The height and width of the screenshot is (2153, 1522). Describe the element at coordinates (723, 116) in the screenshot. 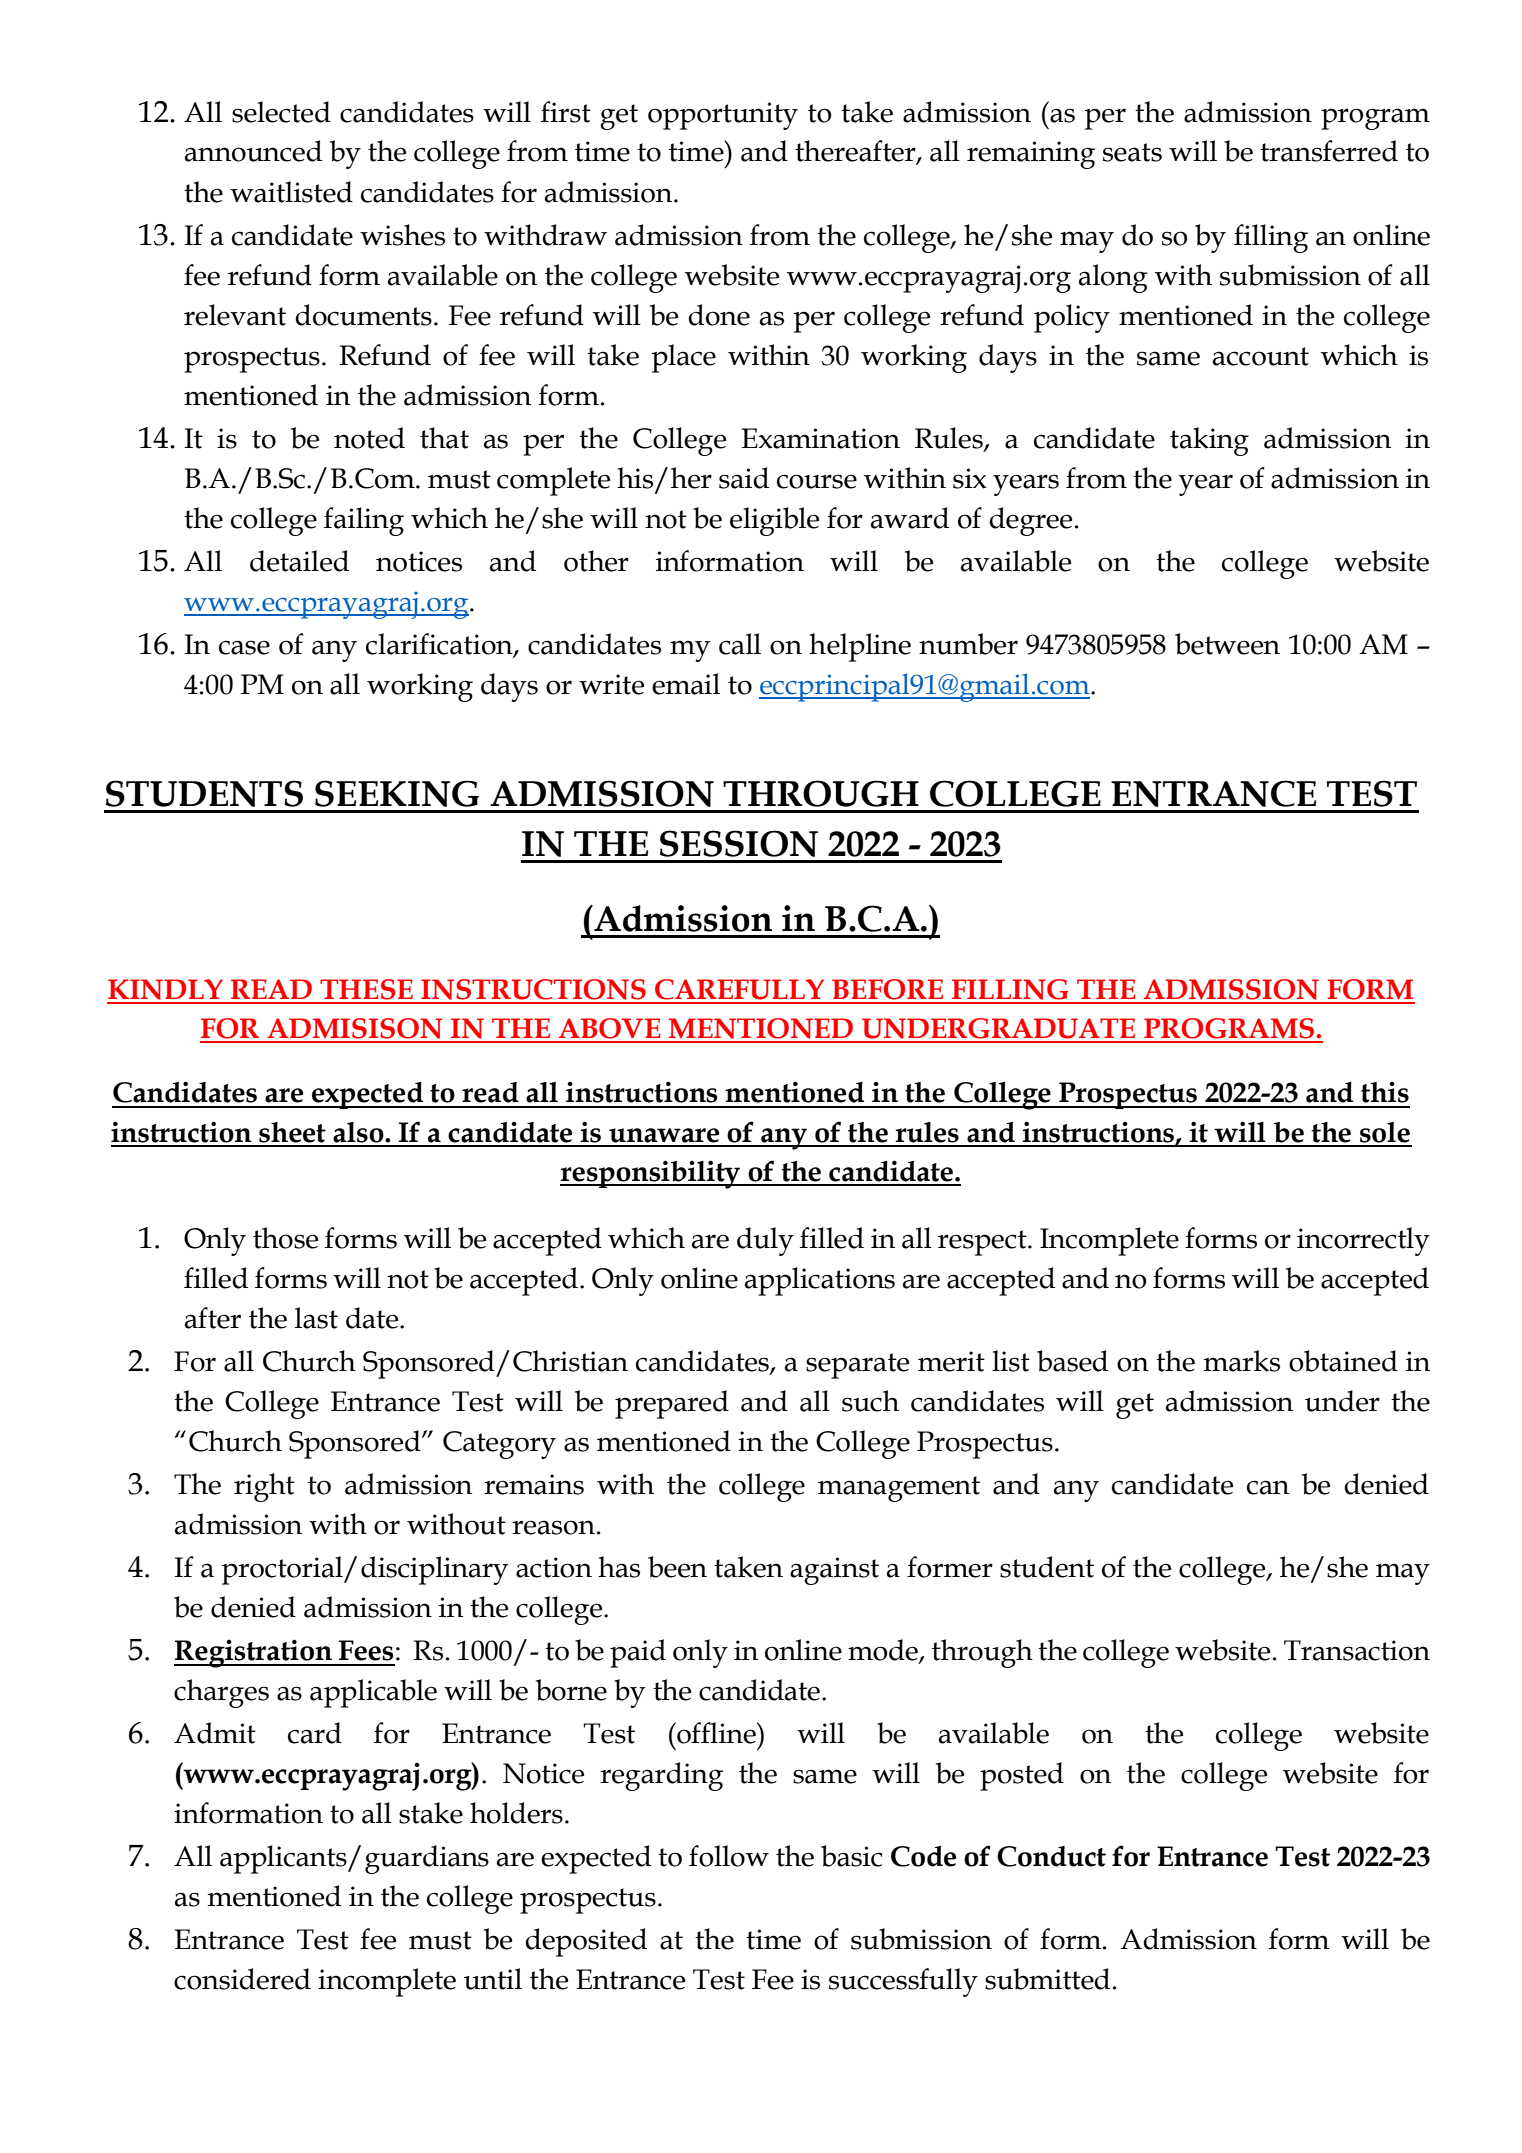

I see `opportunity` at that location.
